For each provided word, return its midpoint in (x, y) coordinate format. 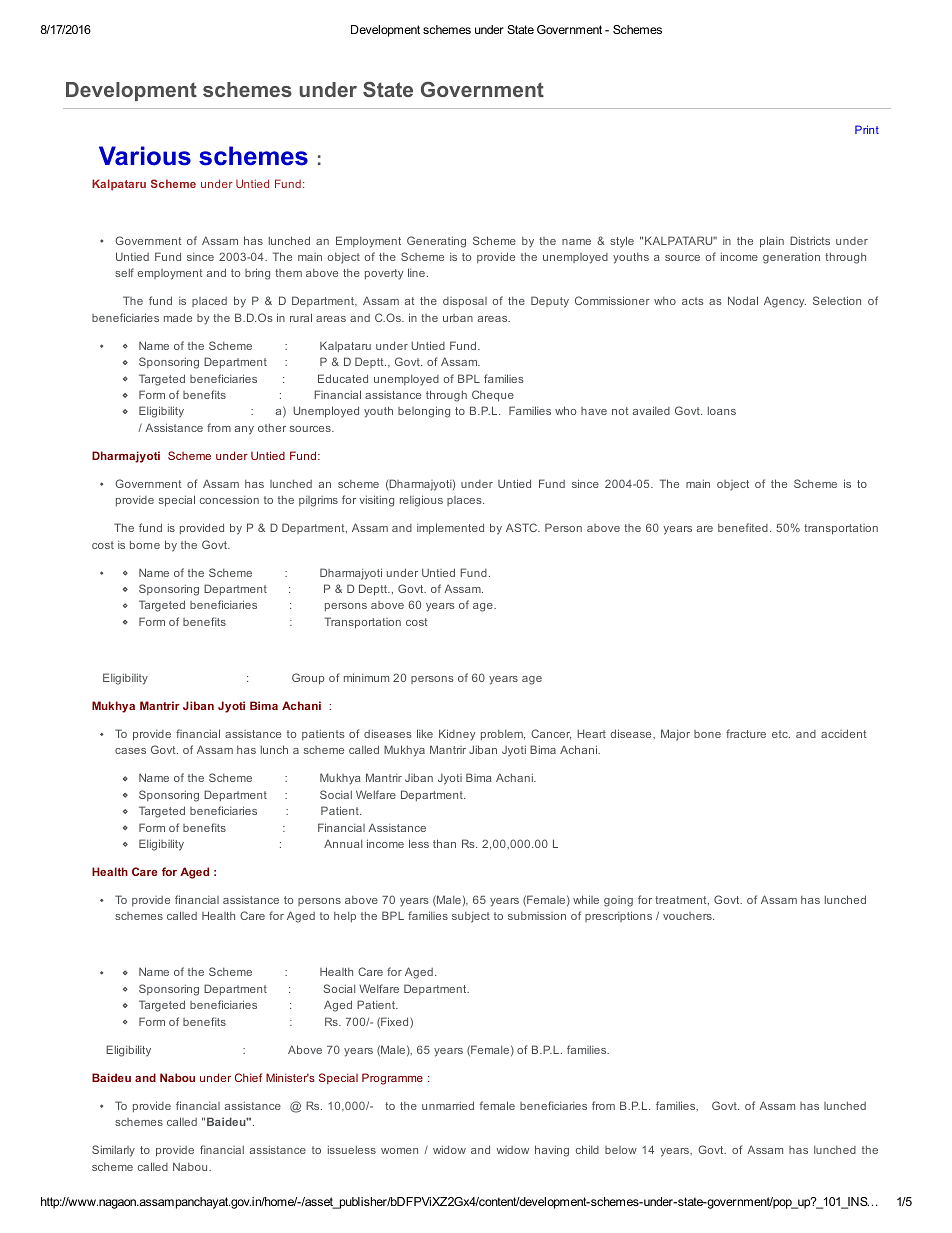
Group (308, 679)
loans (722, 410)
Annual (343, 844)
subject (471, 917)
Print (867, 129)
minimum (366, 677)
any (244, 430)
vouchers (688, 916)
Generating (436, 242)
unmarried (448, 1105)
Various (145, 156)
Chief (248, 1077)
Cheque (493, 395)
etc (781, 734)
